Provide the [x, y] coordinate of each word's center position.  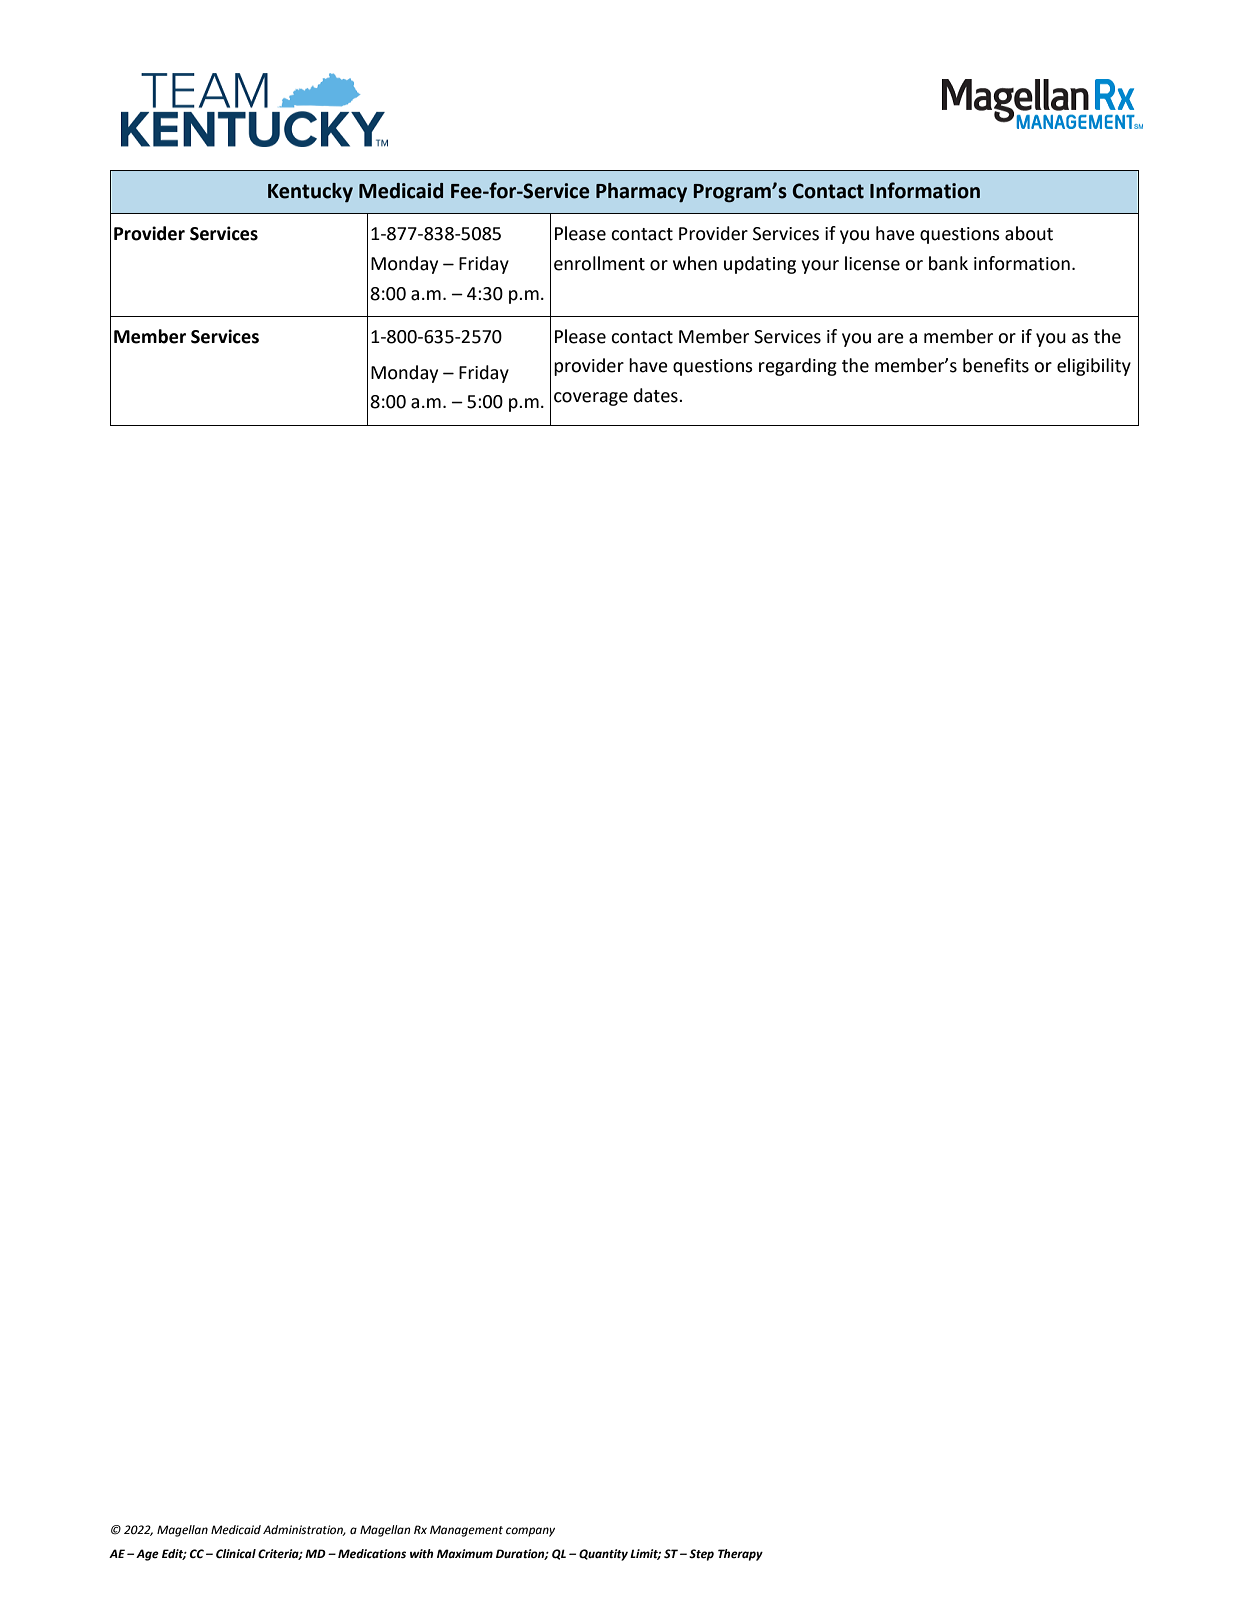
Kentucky [310, 193]
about [1029, 233]
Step [701, 1555]
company [530, 1532]
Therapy [740, 1555]
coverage [591, 399]
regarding [798, 367]
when [695, 263]
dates [657, 395]
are [890, 338]
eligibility [1094, 367]
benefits [996, 365]
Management [466, 1531]
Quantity [603, 1555]
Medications [372, 1554]
